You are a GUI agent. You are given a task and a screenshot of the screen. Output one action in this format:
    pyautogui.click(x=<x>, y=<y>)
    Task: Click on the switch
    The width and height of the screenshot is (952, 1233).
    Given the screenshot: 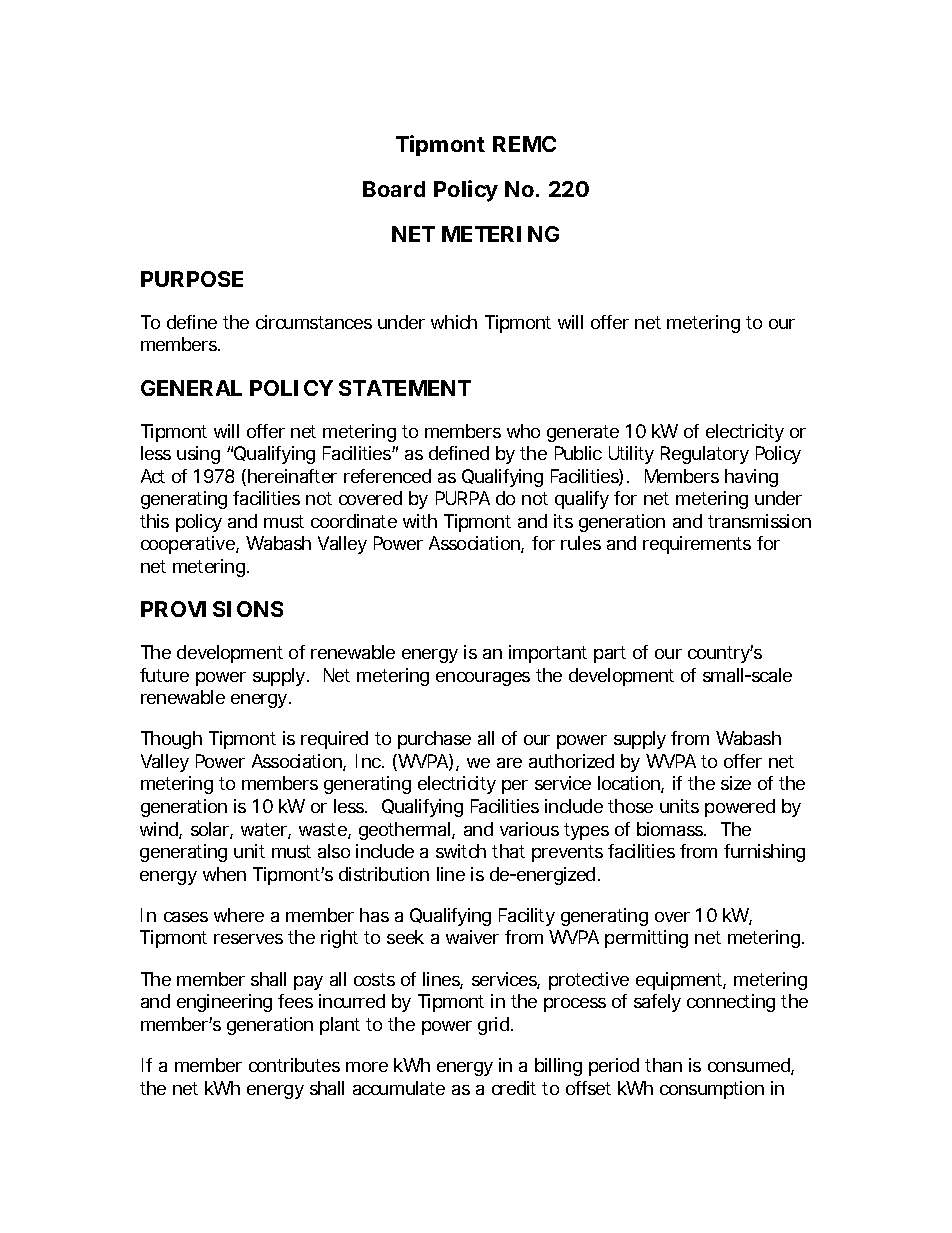 What is the action you would take?
    pyautogui.click(x=461, y=851)
